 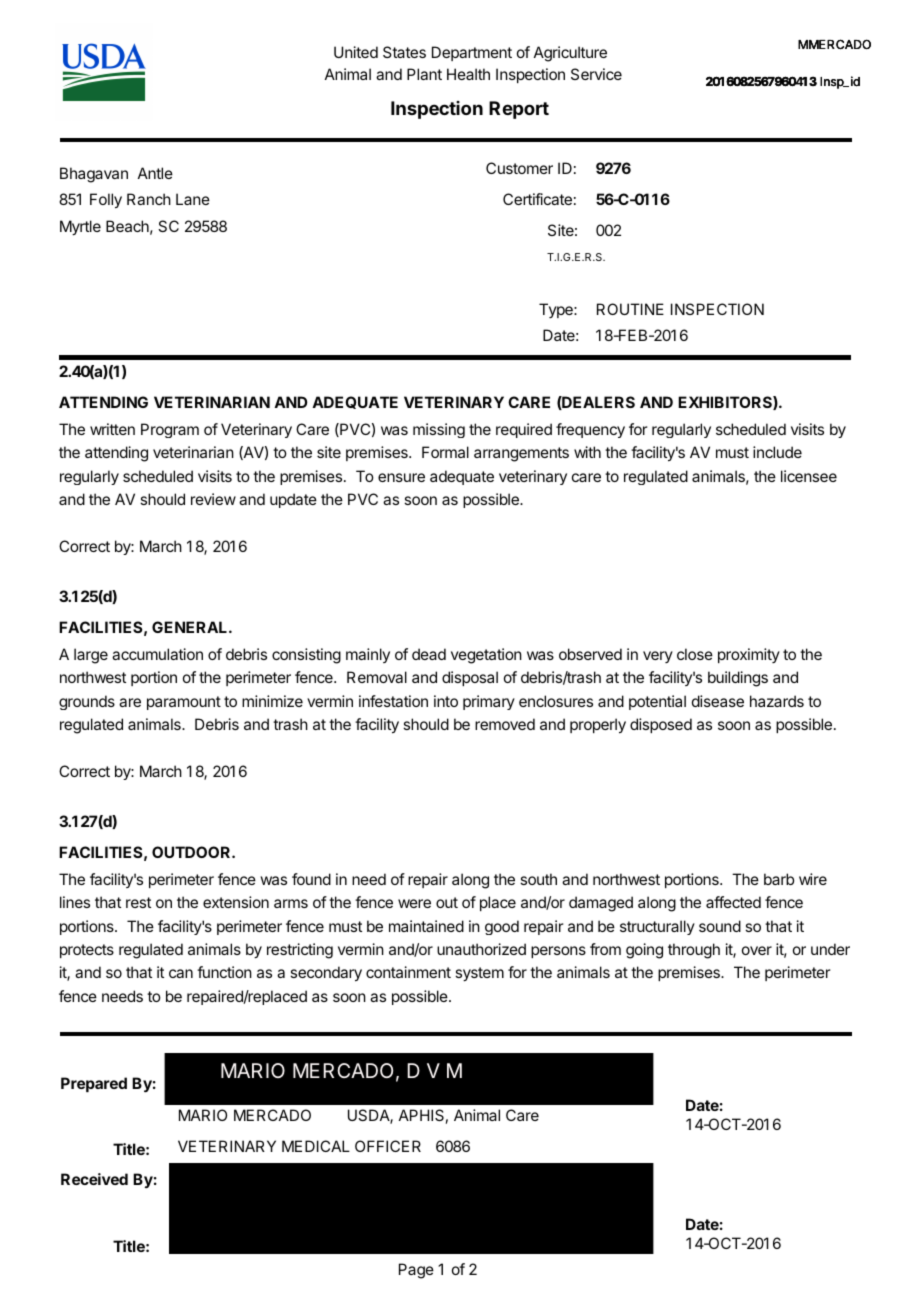 What do you see at coordinates (596, 74) in the screenshot?
I see `Service` at bounding box center [596, 74].
